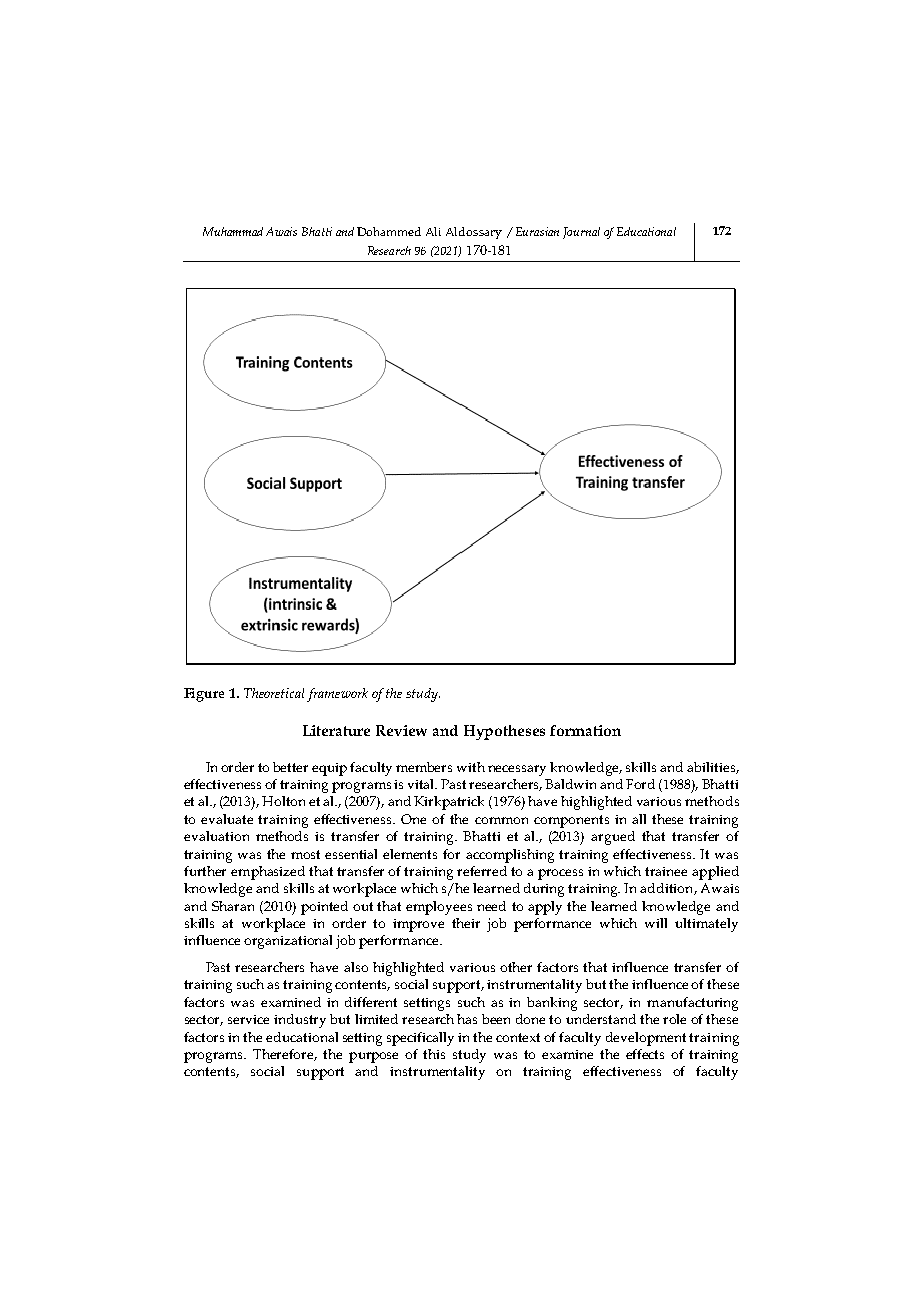 The image size is (924, 1307). Describe the element at coordinates (581, 233) in the screenshot. I see `Journal` at that location.
